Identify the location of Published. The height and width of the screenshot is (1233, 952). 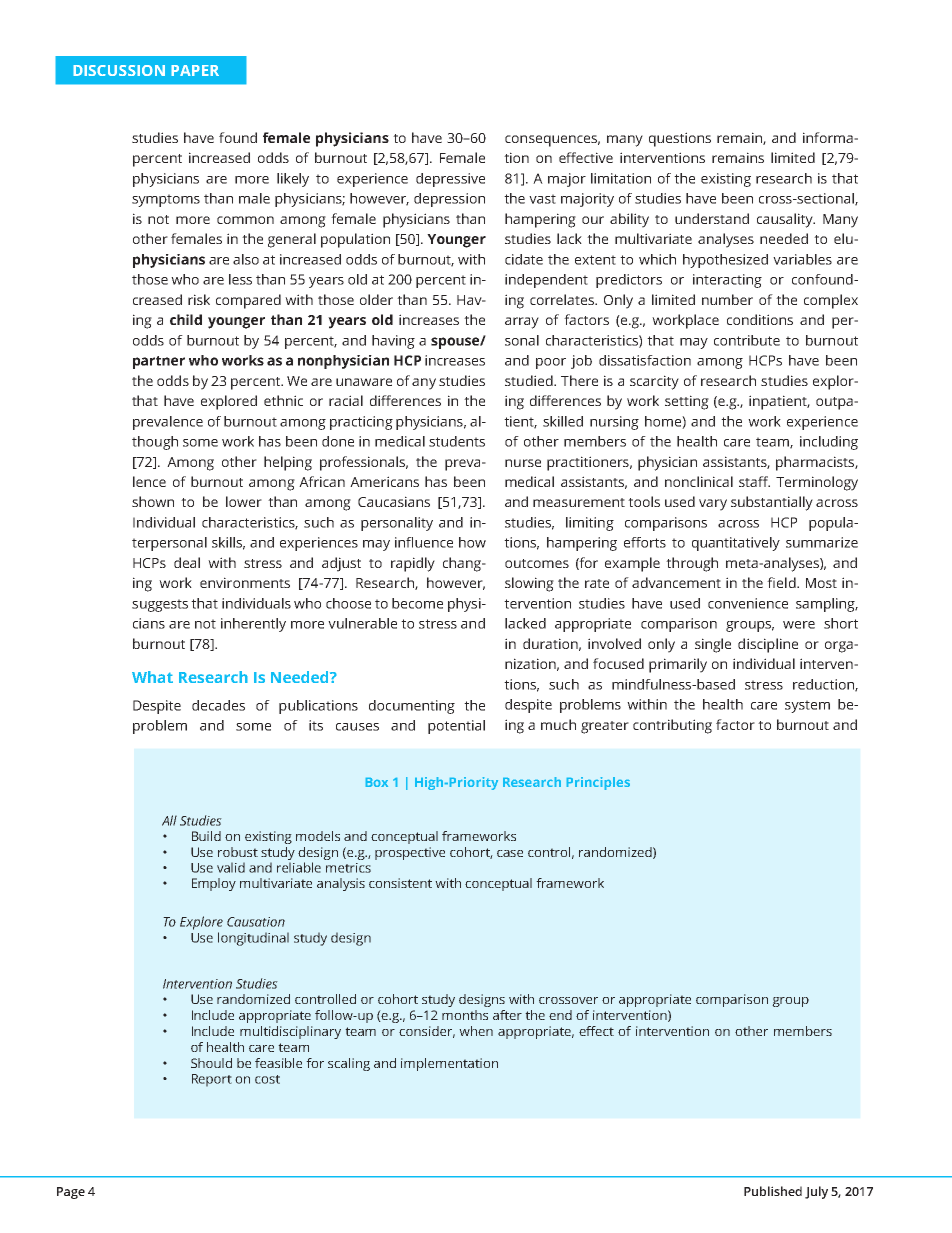
(773, 1191).
